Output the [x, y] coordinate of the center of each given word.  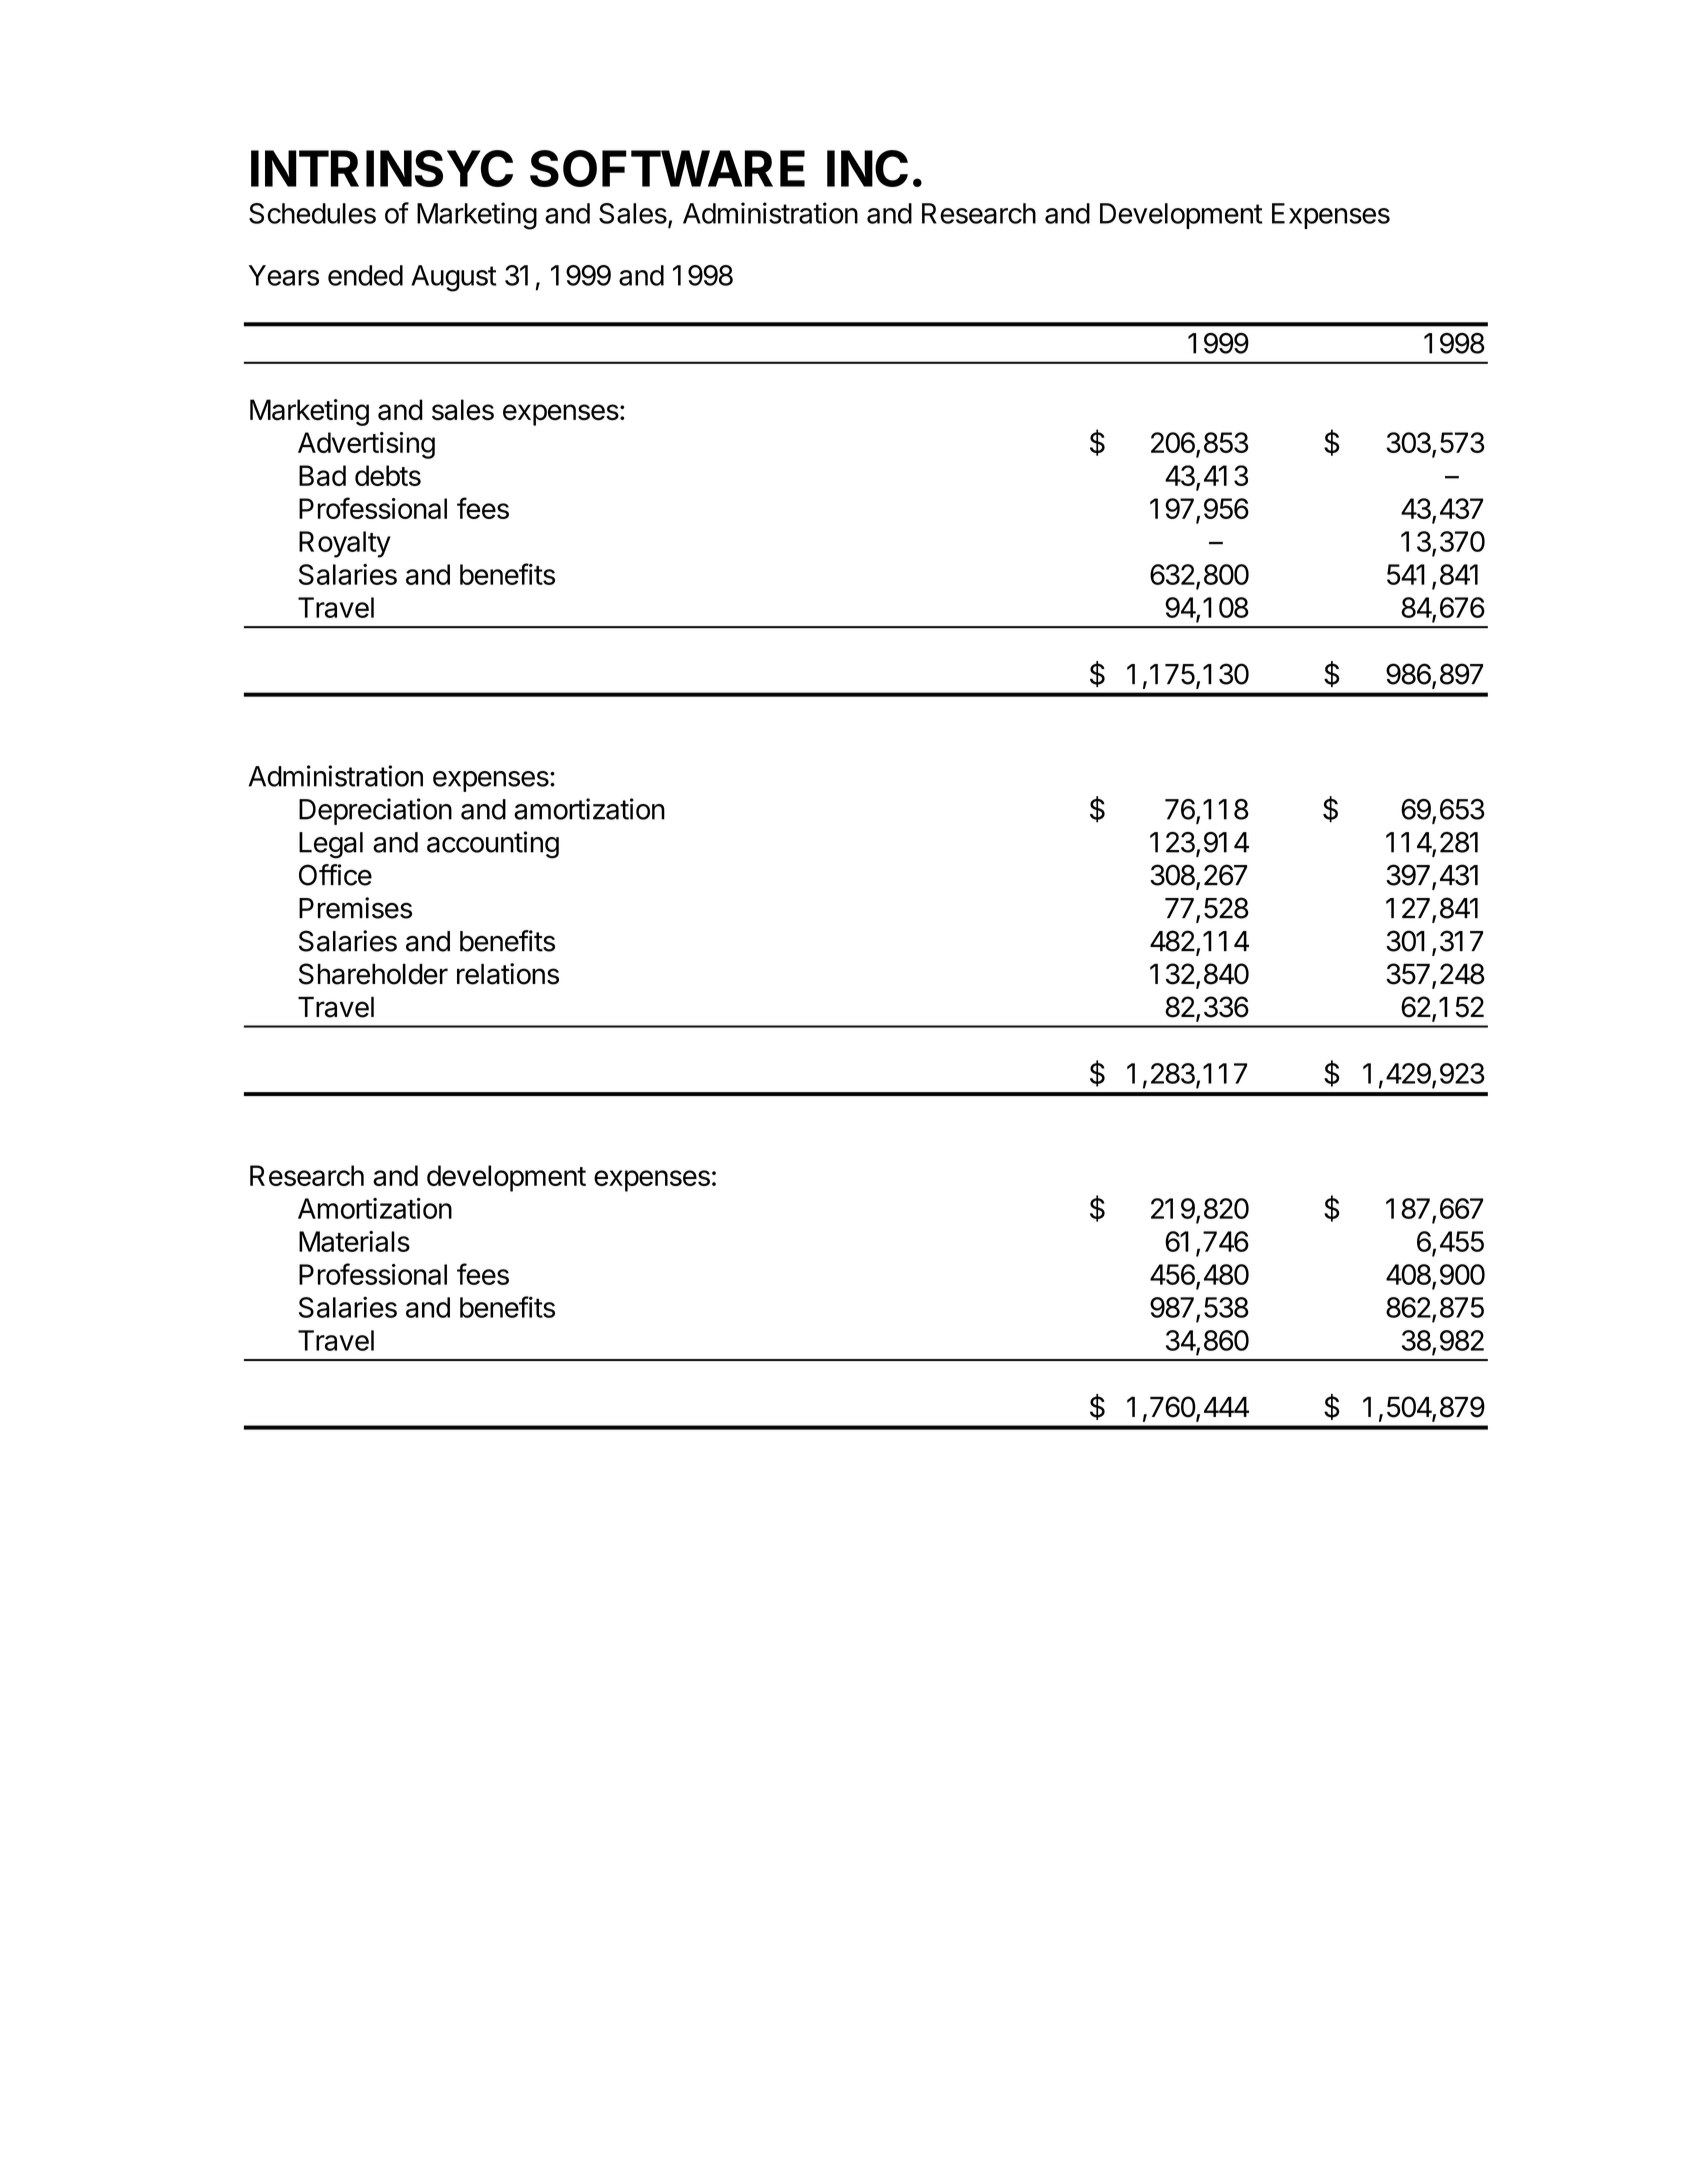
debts [388, 475]
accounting [493, 845]
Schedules [312, 213]
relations [508, 974]
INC [867, 168]
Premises [355, 908]
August [454, 278]
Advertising [366, 445]
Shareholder [373, 974]
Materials [354, 1241]
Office [335, 875]
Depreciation [375, 811]
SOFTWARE [667, 168]
